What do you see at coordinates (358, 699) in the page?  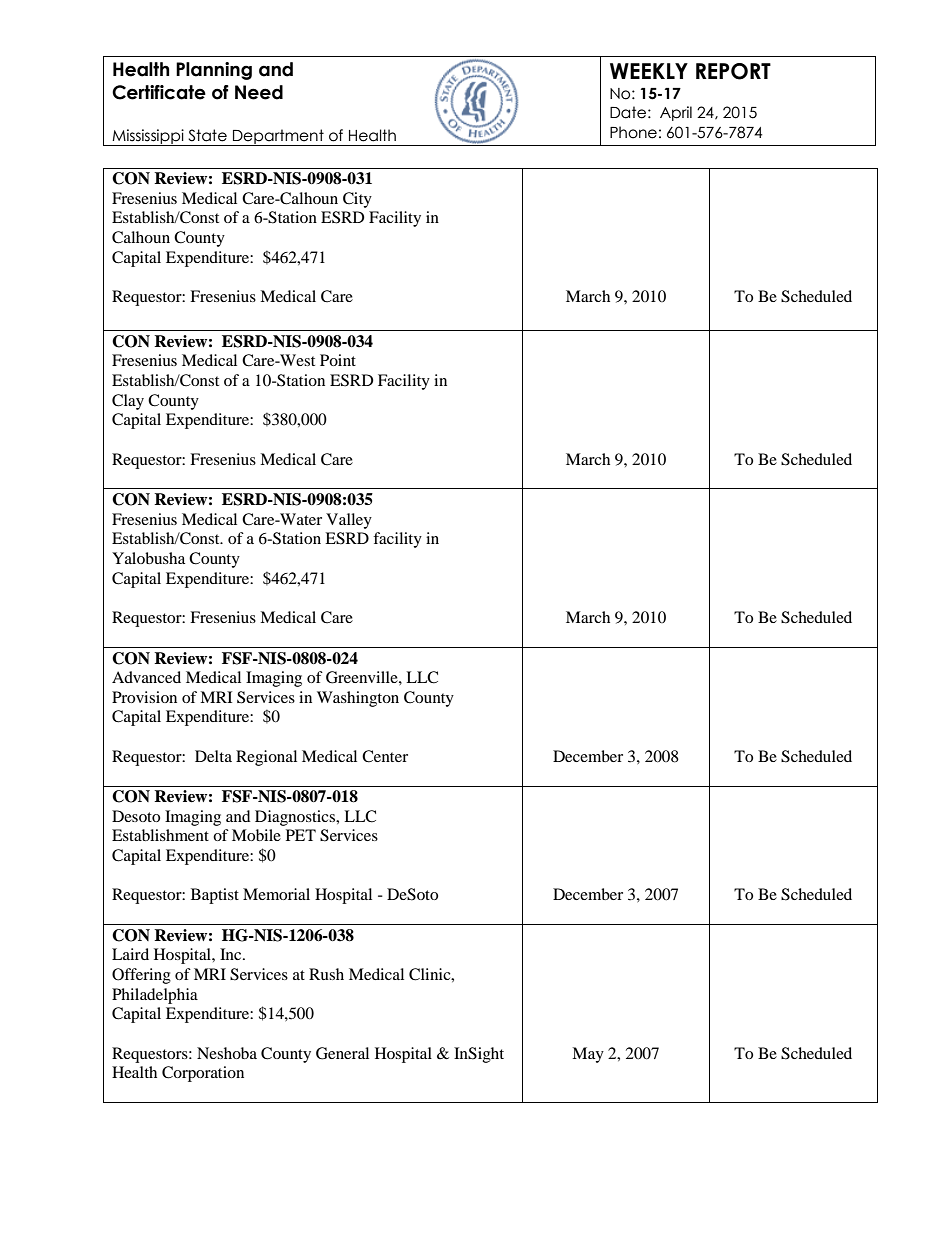 I see `Washington` at bounding box center [358, 699].
